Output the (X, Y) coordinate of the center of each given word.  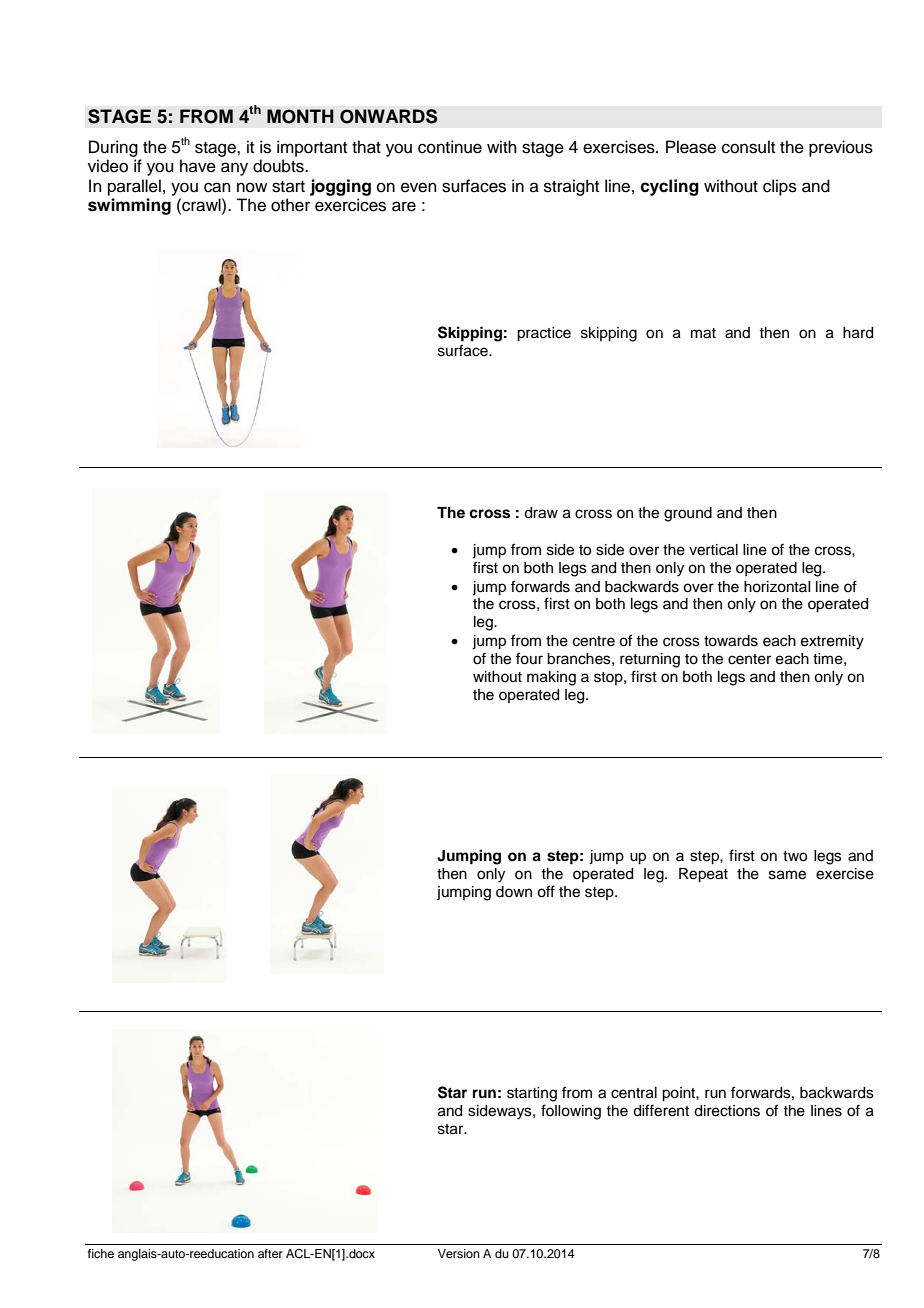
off (546, 891)
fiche (101, 1253)
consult (748, 147)
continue (450, 147)
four (529, 658)
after (270, 1253)
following (571, 1112)
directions (727, 1111)
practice (544, 334)
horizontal (777, 587)
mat (703, 333)
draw (541, 513)
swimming (129, 206)
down (514, 892)
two (795, 856)
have (198, 166)
